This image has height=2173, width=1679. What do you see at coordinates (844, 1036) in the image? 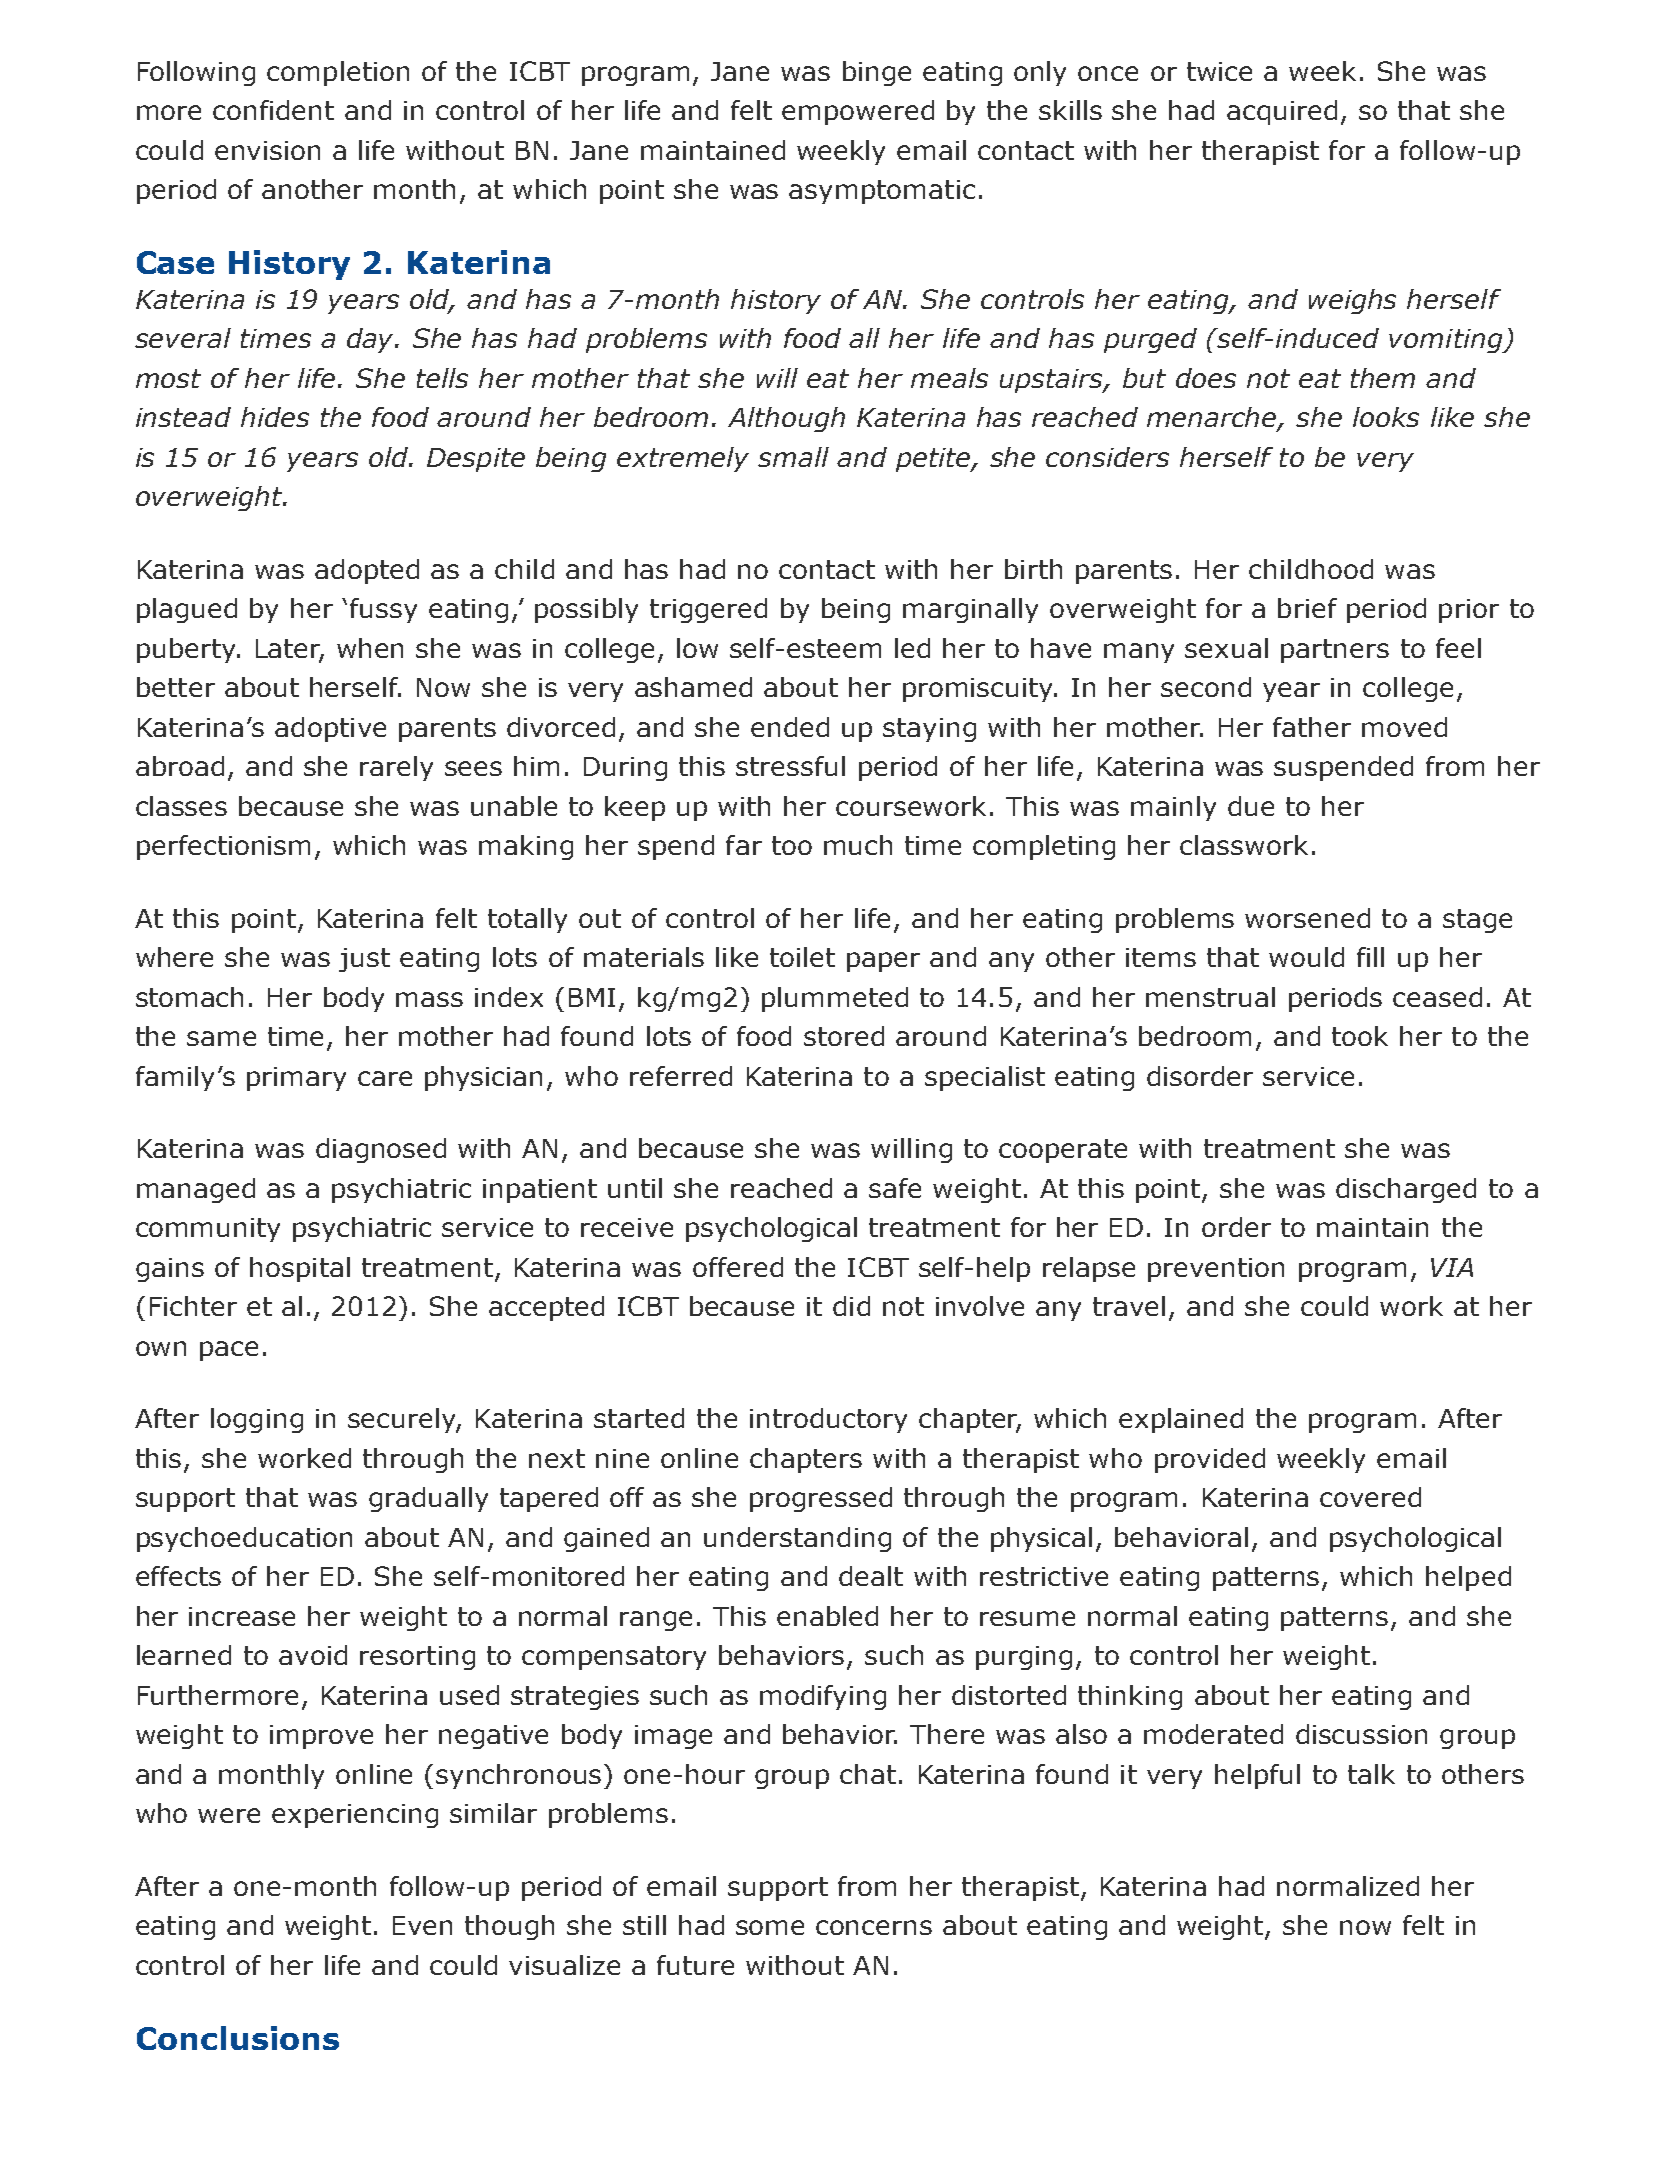
I see `stored` at bounding box center [844, 1036].
